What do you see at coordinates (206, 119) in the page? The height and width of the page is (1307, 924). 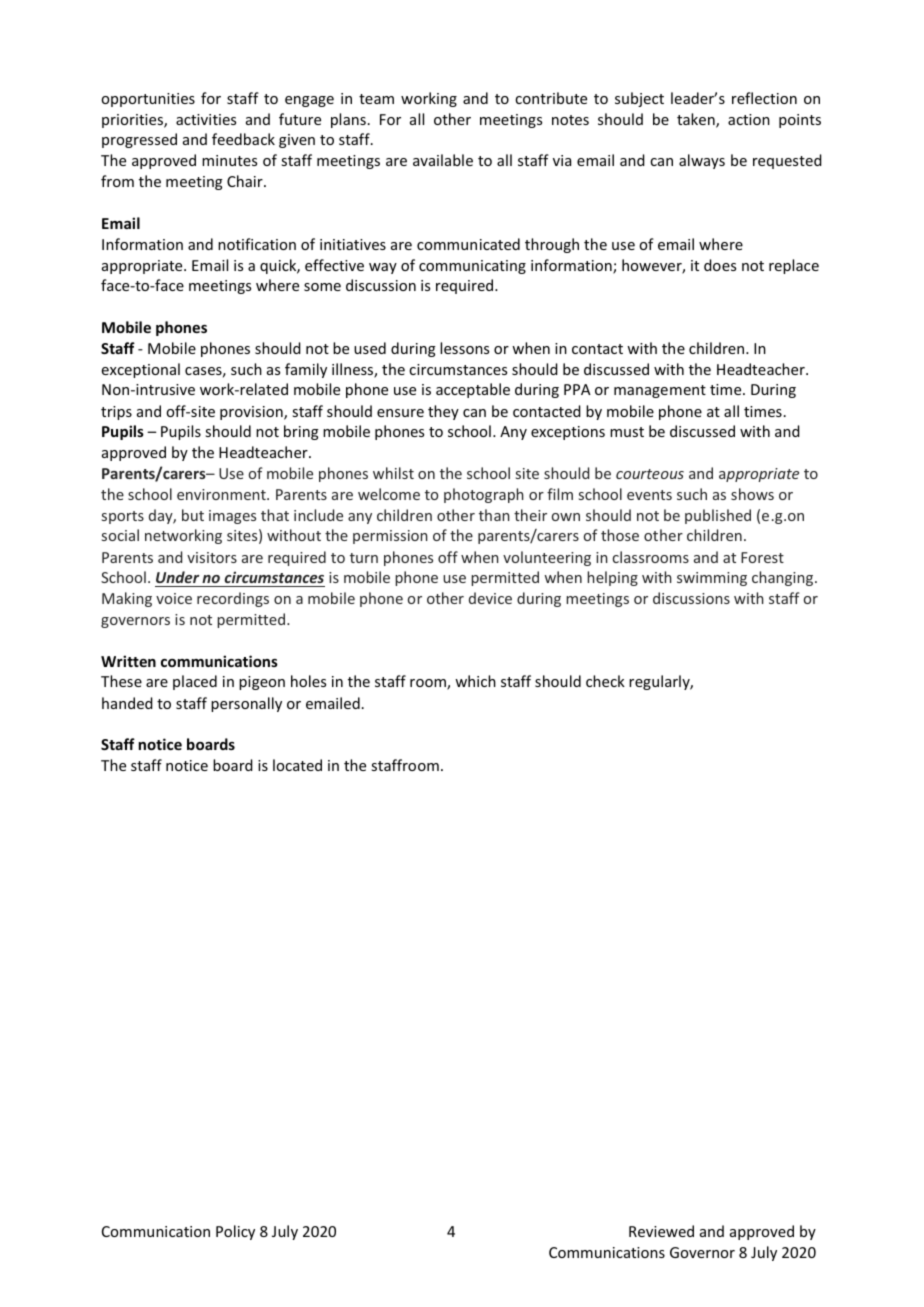 I see `activities` at bounding box center [206, 119].
